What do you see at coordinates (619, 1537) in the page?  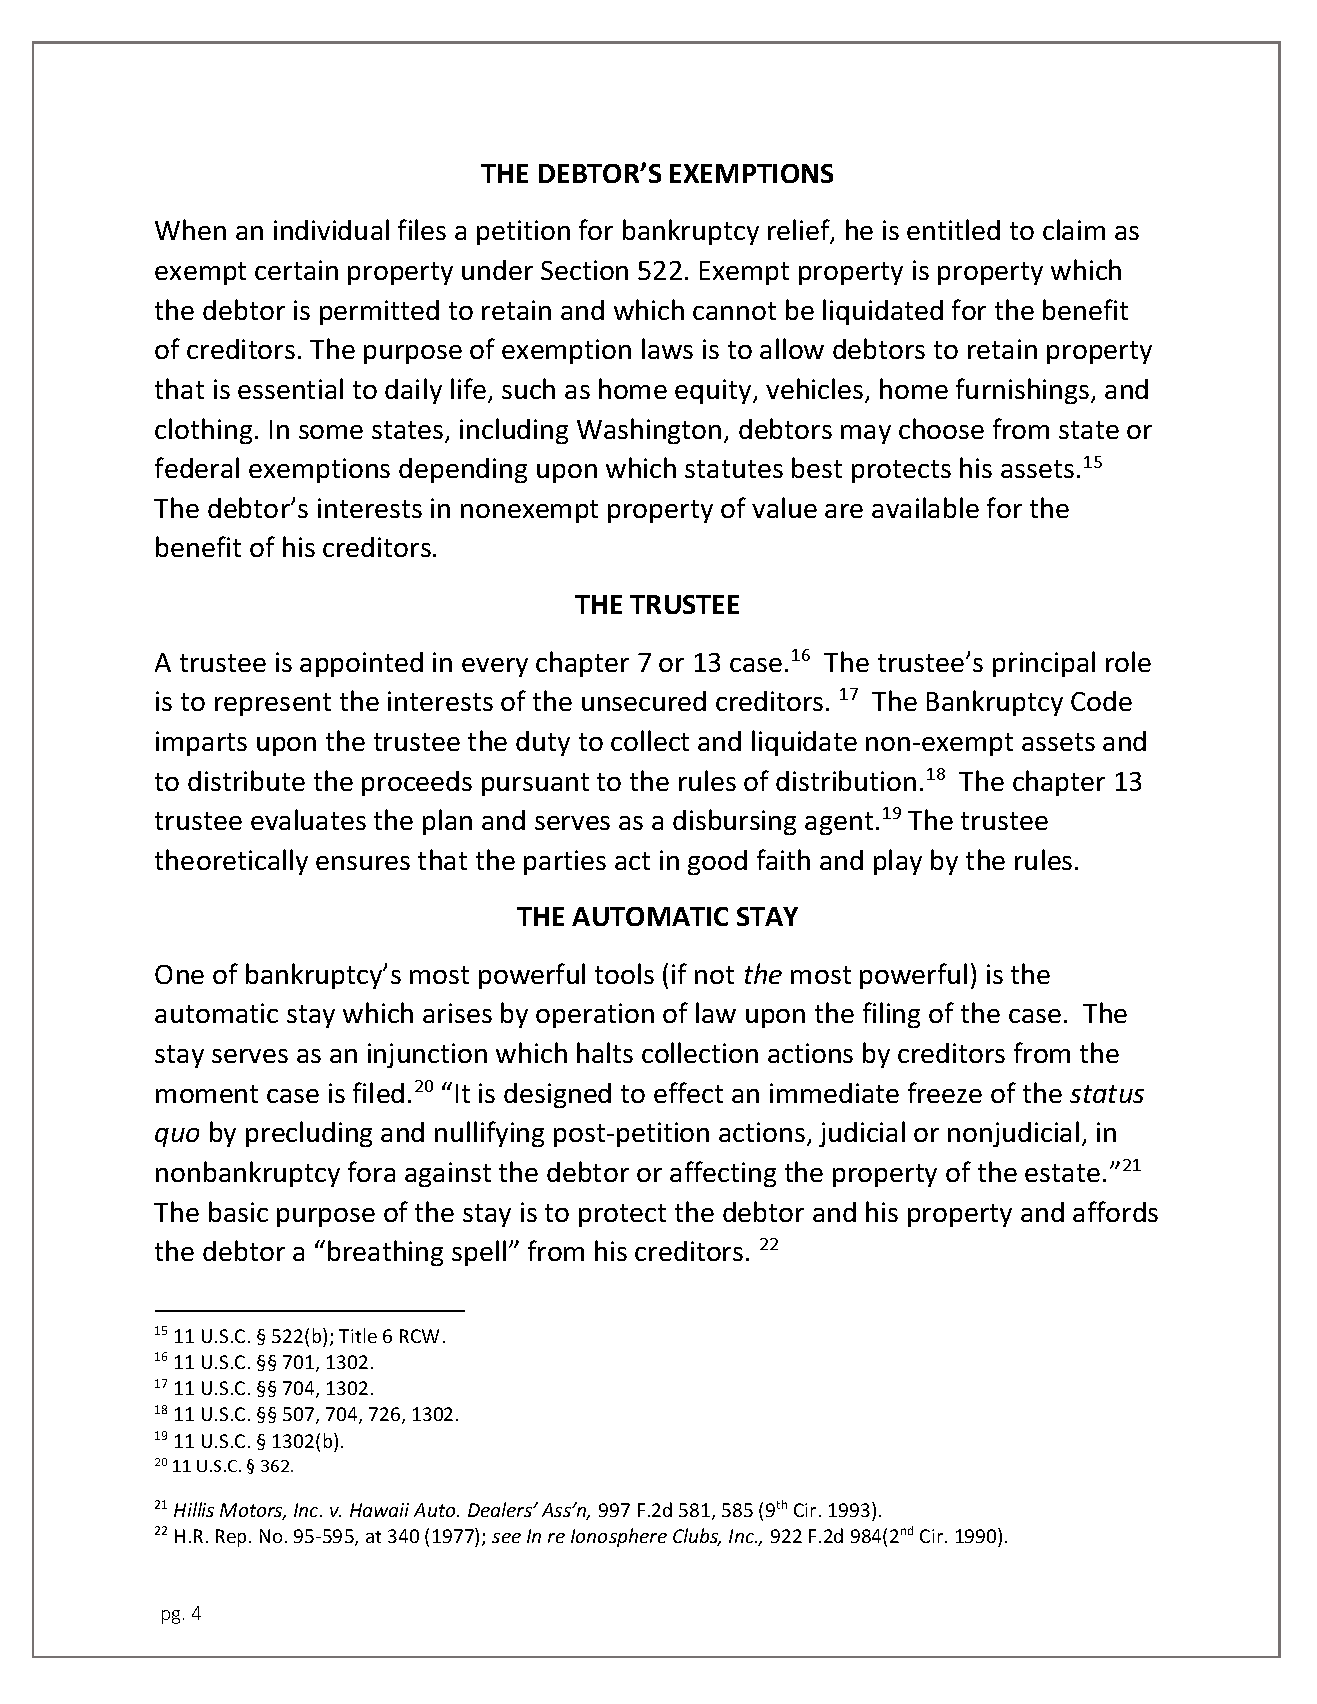 I see `Ionosphere` at bounding box center [619, 1537].
